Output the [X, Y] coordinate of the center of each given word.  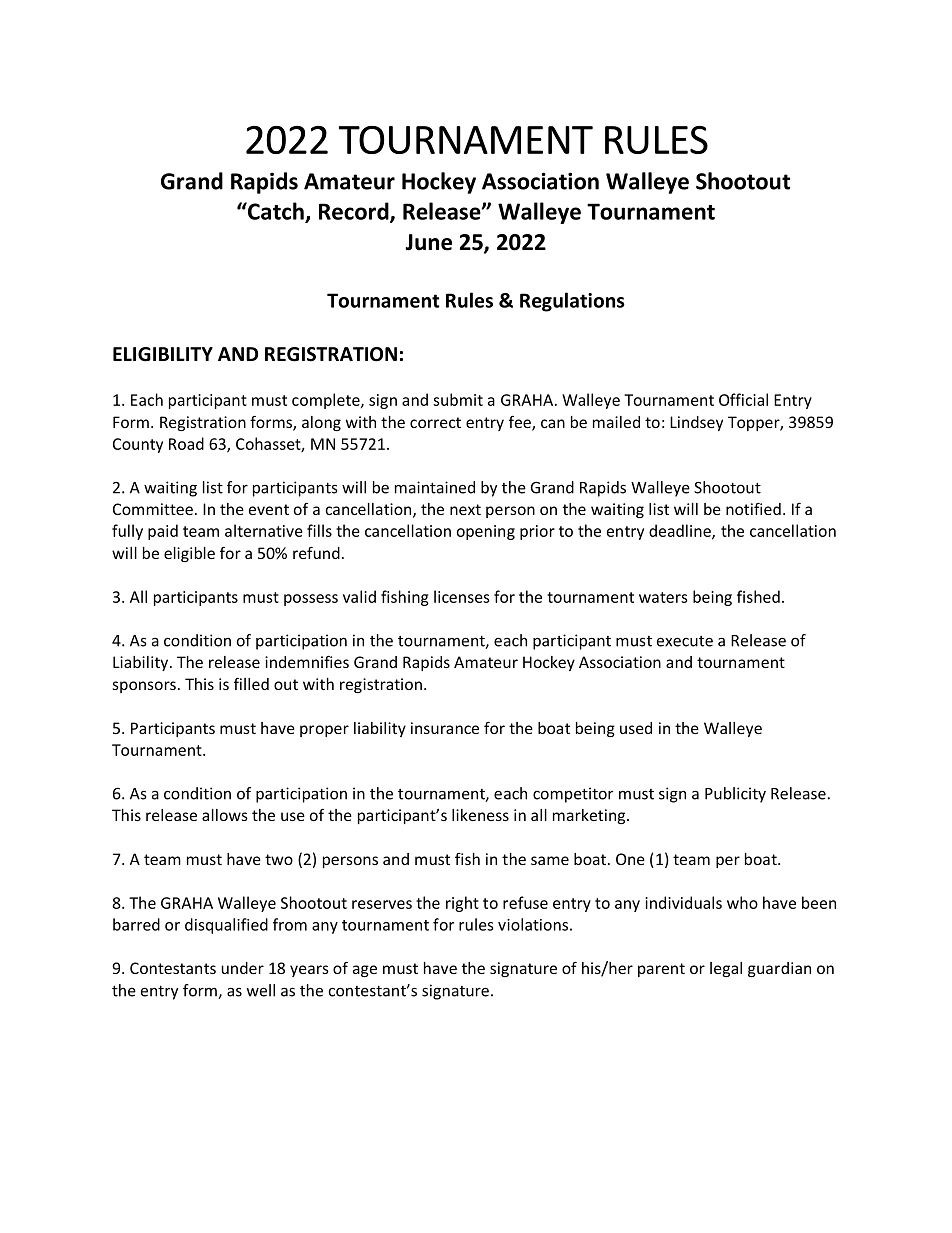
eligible [189, 554]
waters [663, 597]
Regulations [572, 302]
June [428, 242]
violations [533, 924]
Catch [276, 212]
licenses [462, 596]
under [242, 968]
